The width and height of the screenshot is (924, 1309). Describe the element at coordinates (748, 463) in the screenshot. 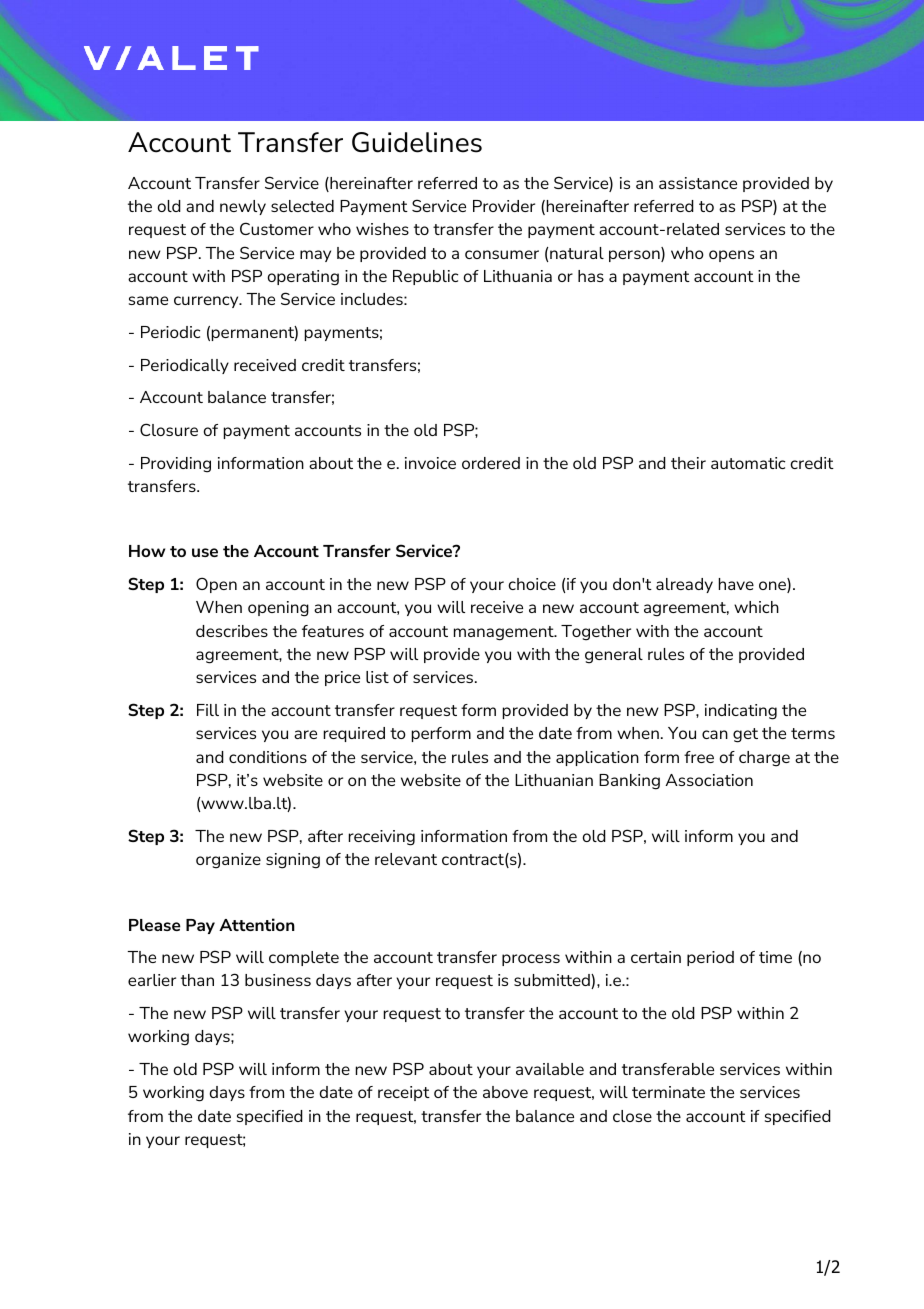

I see `automatic` at that location.
